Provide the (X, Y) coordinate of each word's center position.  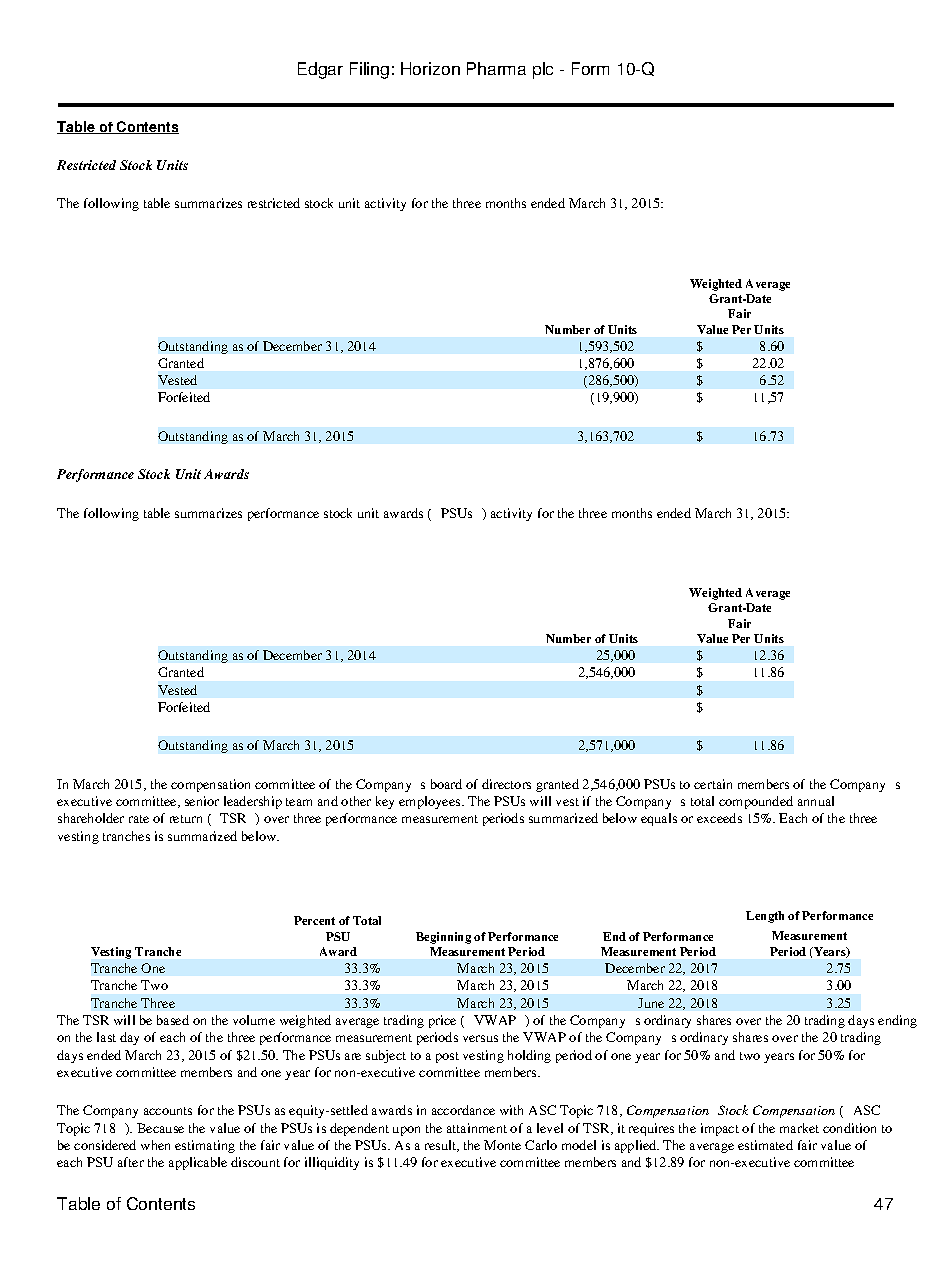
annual (816, 801)
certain (713, 784)
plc (543, 70)
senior (202, 801)
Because (160, 1128)
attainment (477, 1128)
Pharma (496, 68)
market (799, 1128)
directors (506, 784)
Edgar (320, 70)
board (446, 784)
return (186, 819)
